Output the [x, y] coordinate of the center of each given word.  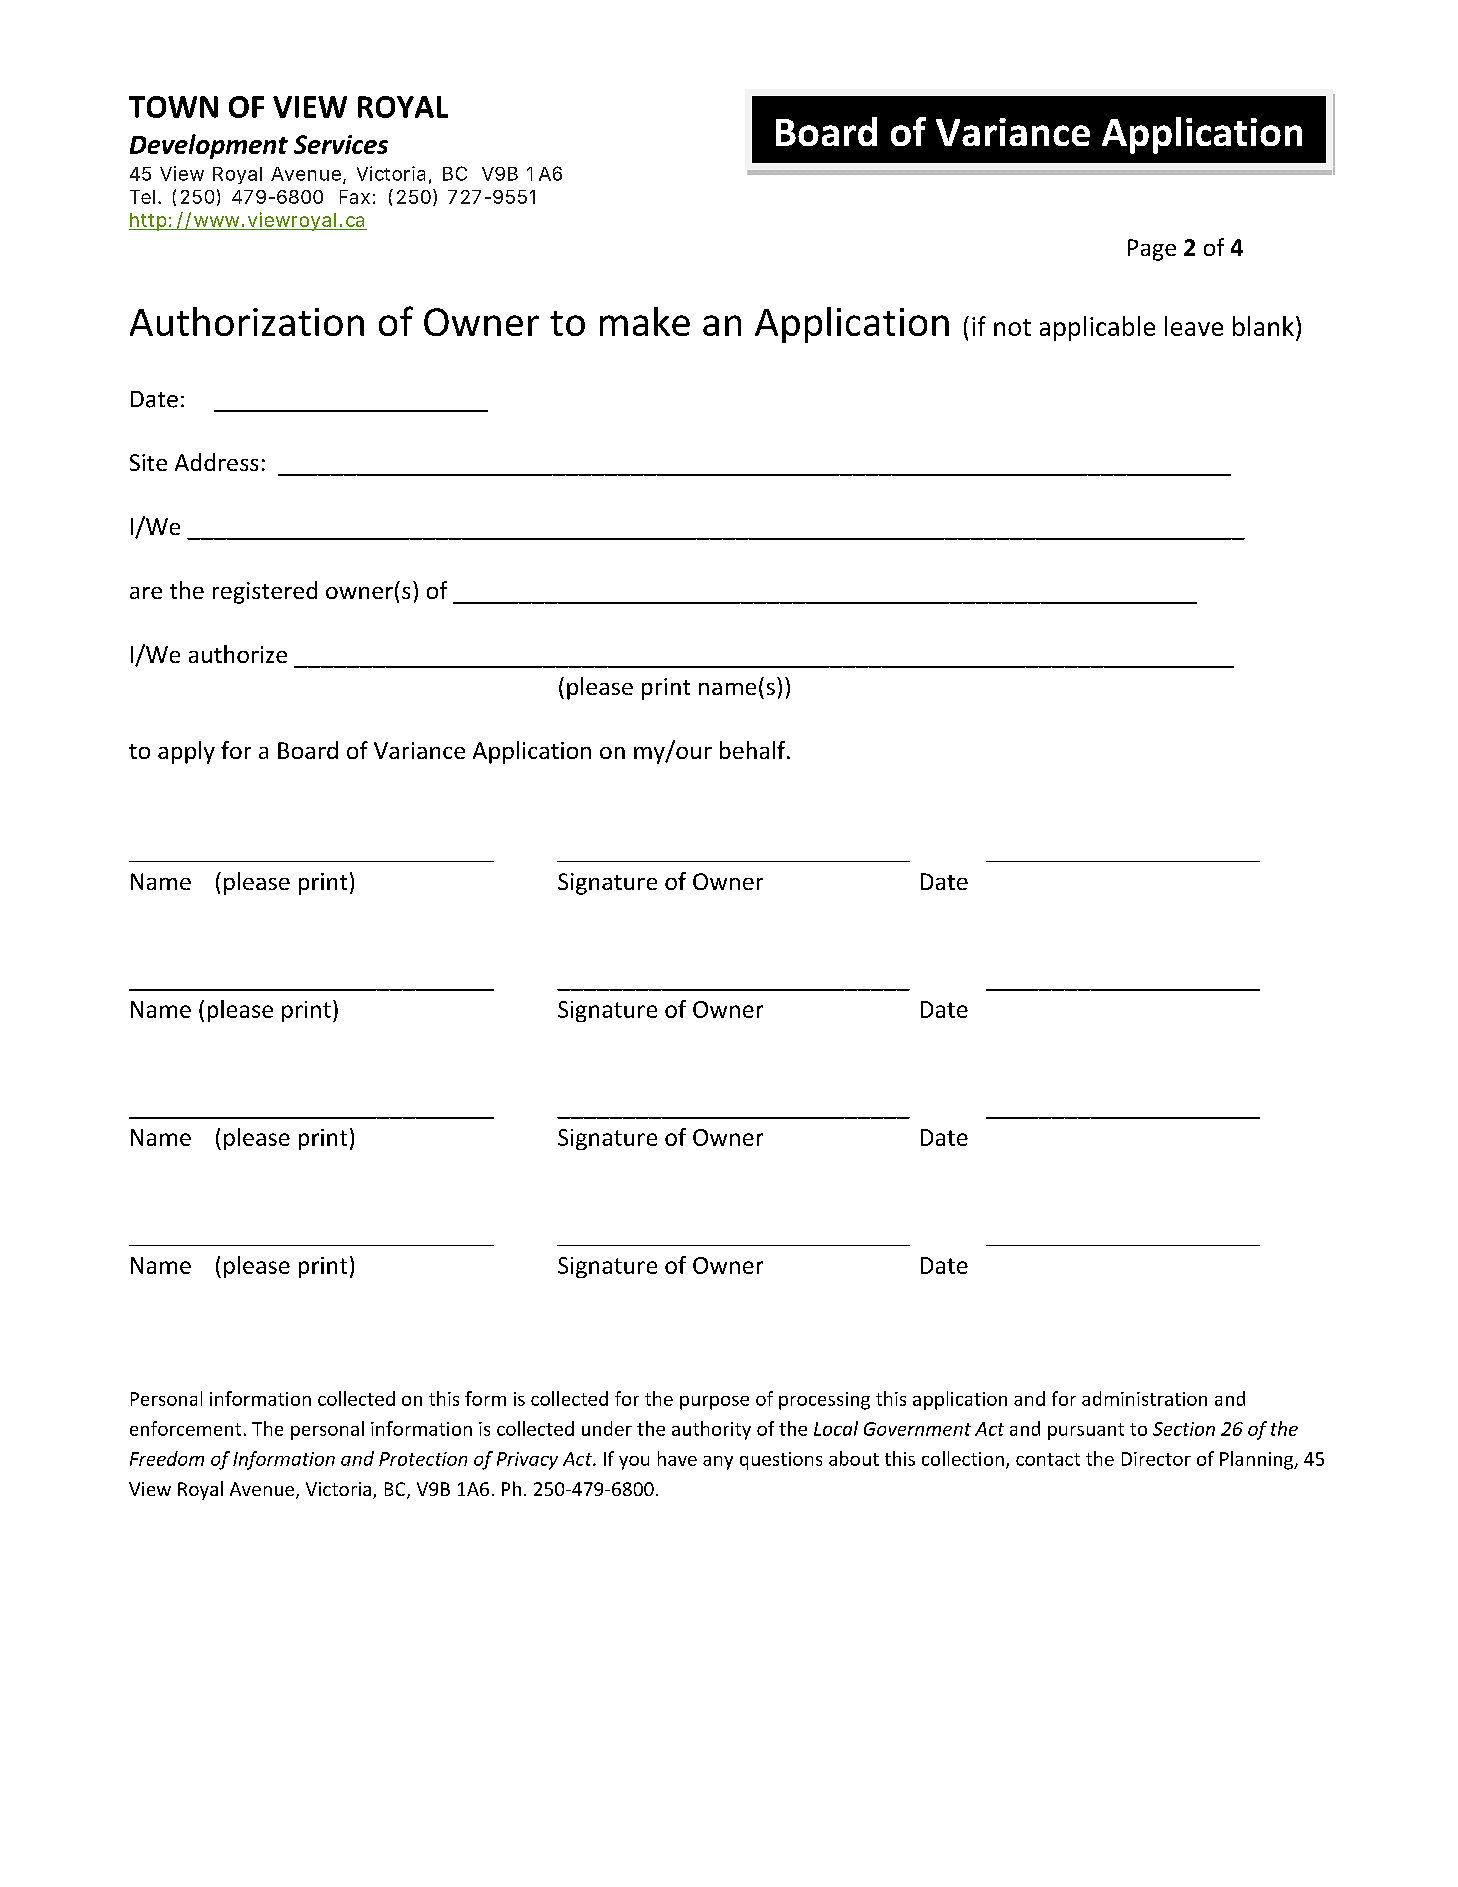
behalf [754, 750]
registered [265, 592]
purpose [714, 1403]
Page [1152, 250]
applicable [1097, 328]
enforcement [185, 1428]
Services [341, 144]
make [645, 321]
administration [1144, 1398]
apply [186, 752]
